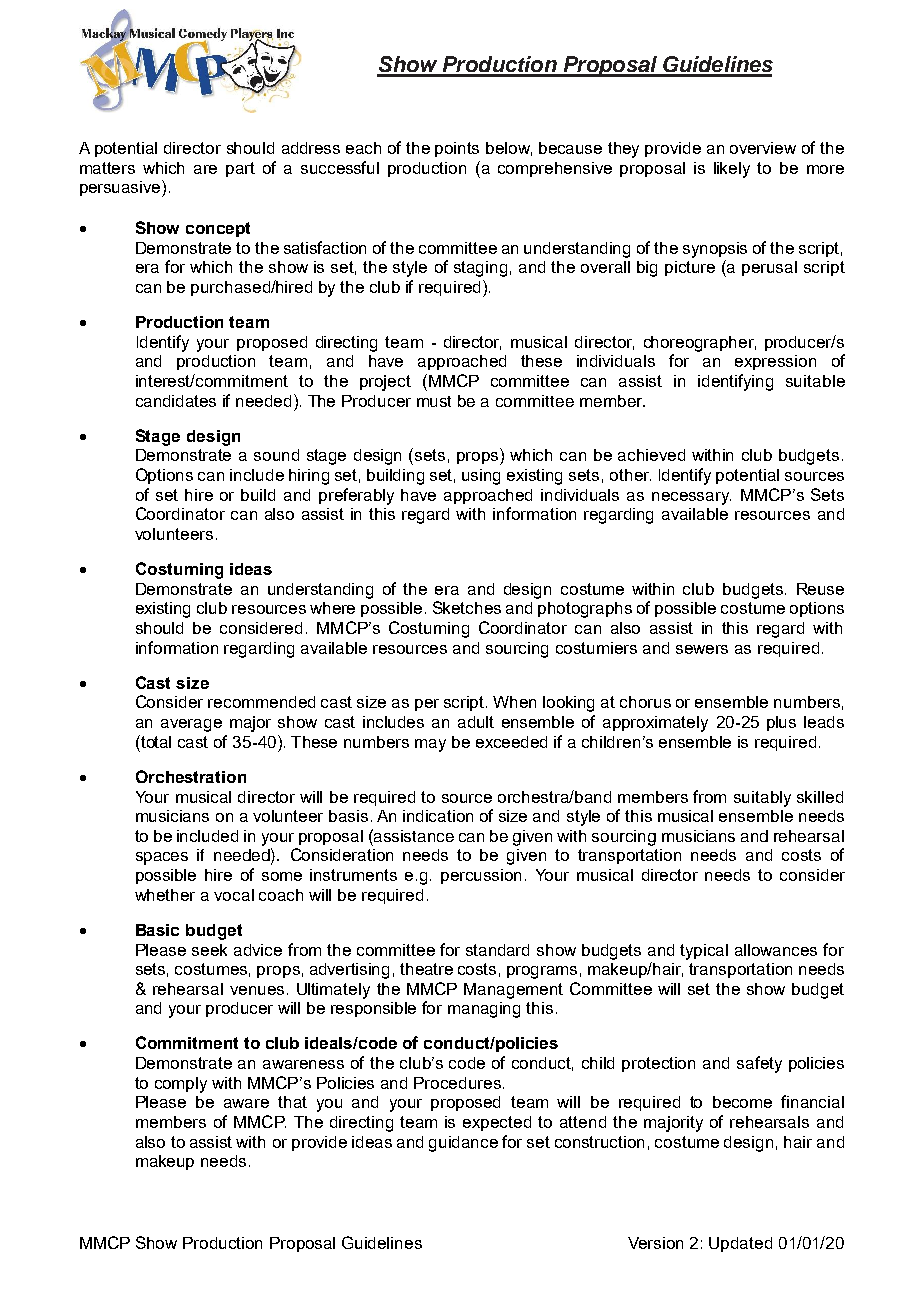  I want to click on part, so click(240, 169).
